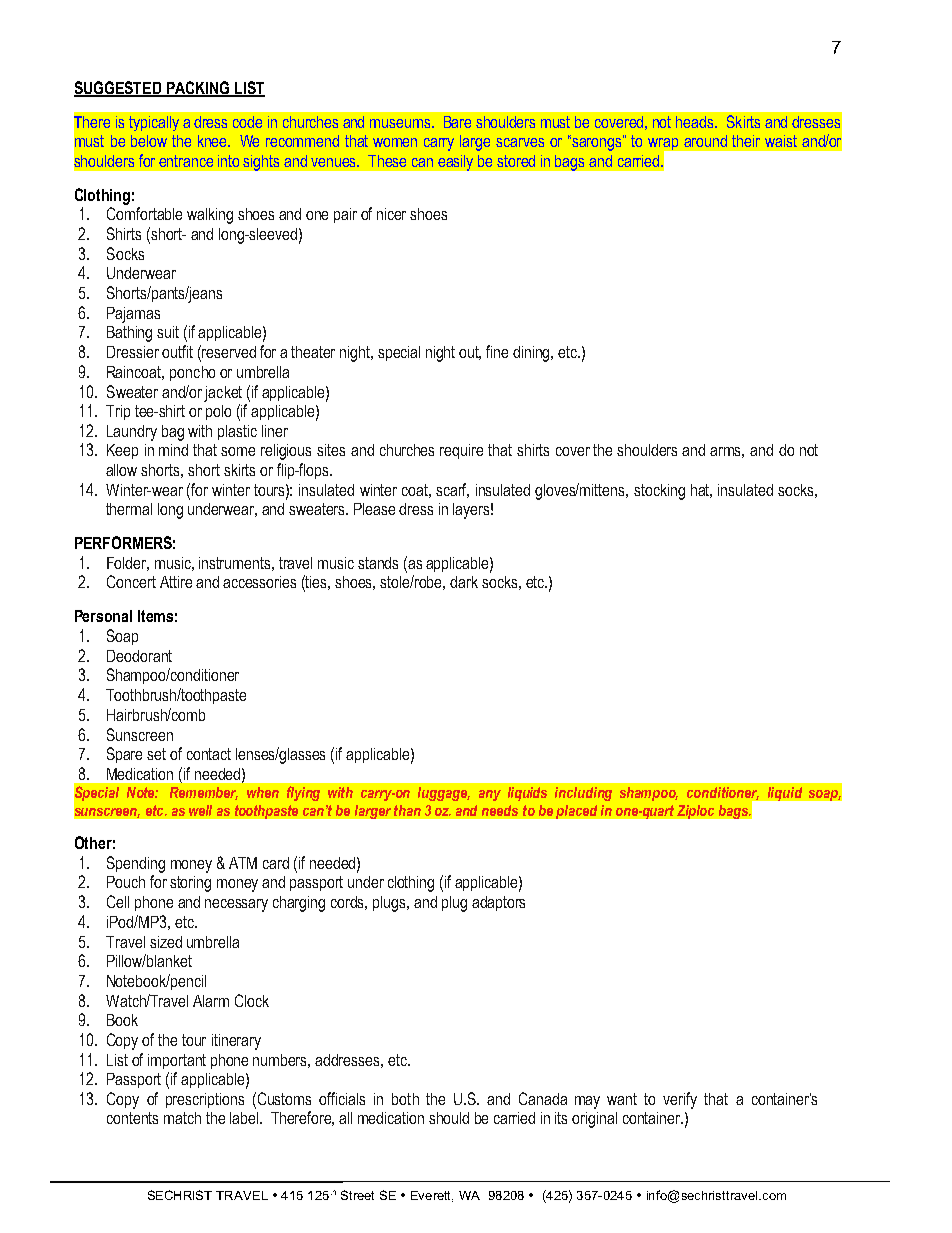 This screenshot has width=952, height=1233. What do you see at coordinates (407, 810) in the screenshot?
I see `than` at bounding box center [407, 810].
